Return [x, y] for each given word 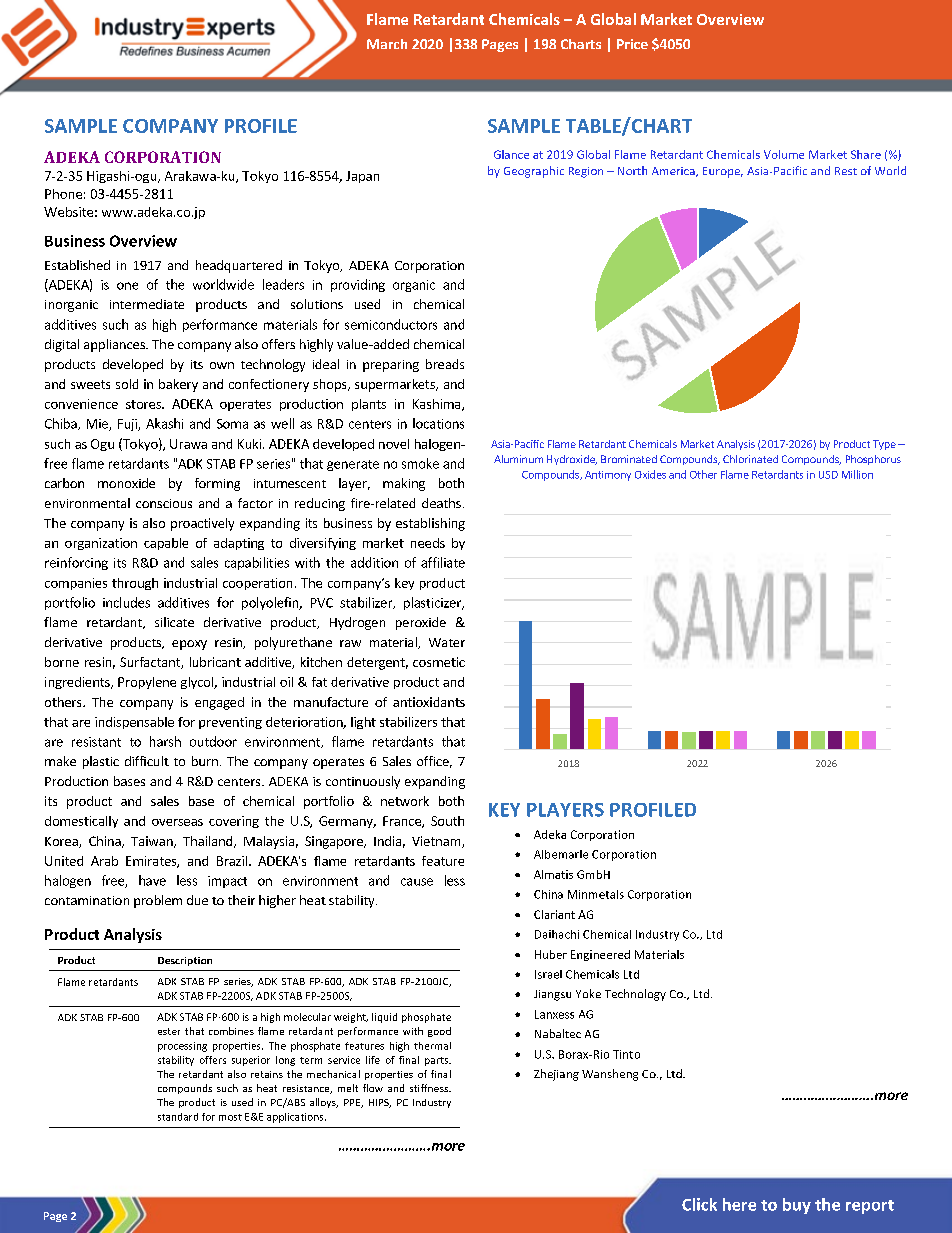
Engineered [600, 955]
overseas [177, 822]
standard [178, 1117]
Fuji [128, 425]
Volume [784, 154]
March [387, 44]
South [447, 821]
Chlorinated [750, 459]
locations [438, 423]
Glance [511, 154]
